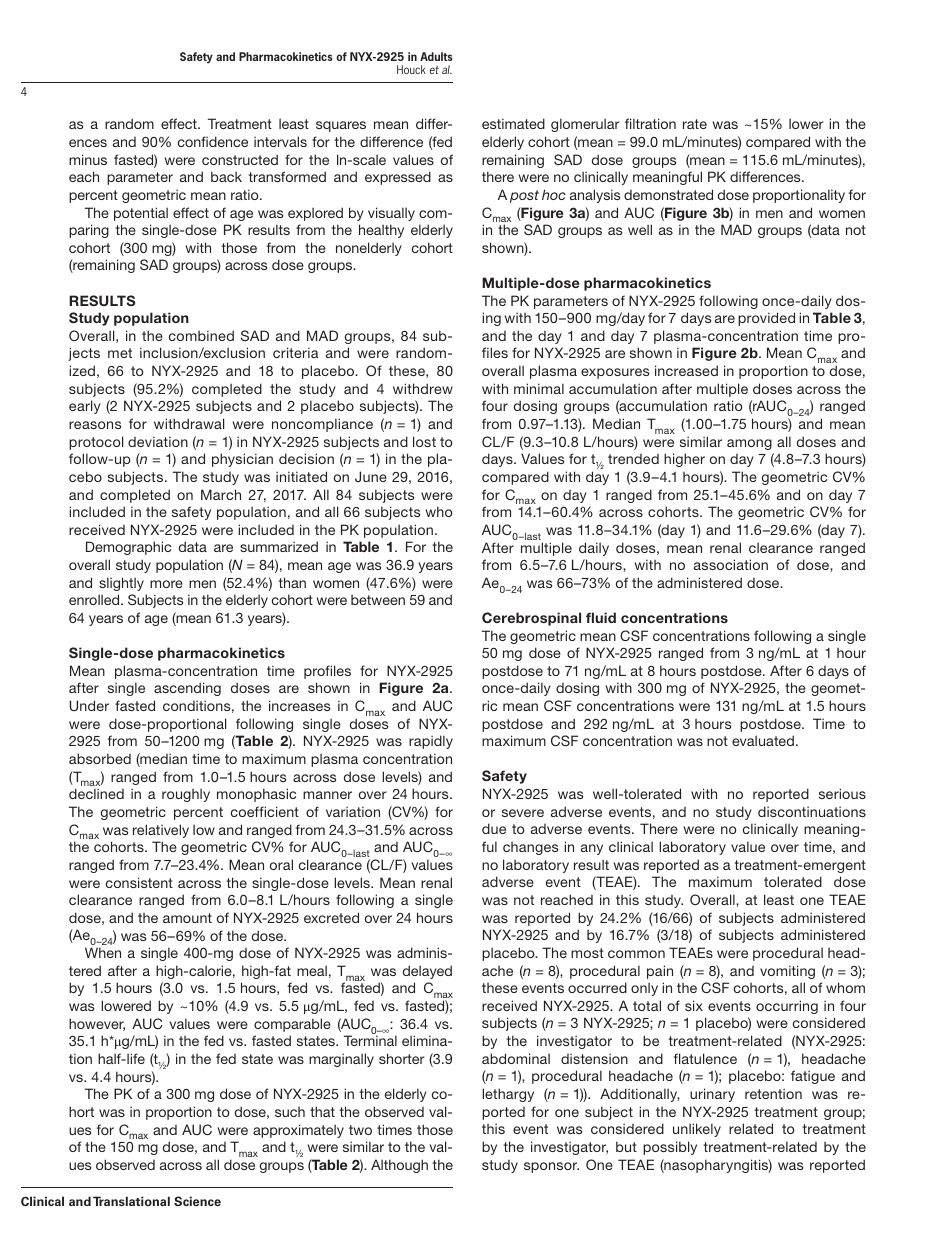 The image size is (952, 1256). I want to click on Adults, so click(436, 56).
